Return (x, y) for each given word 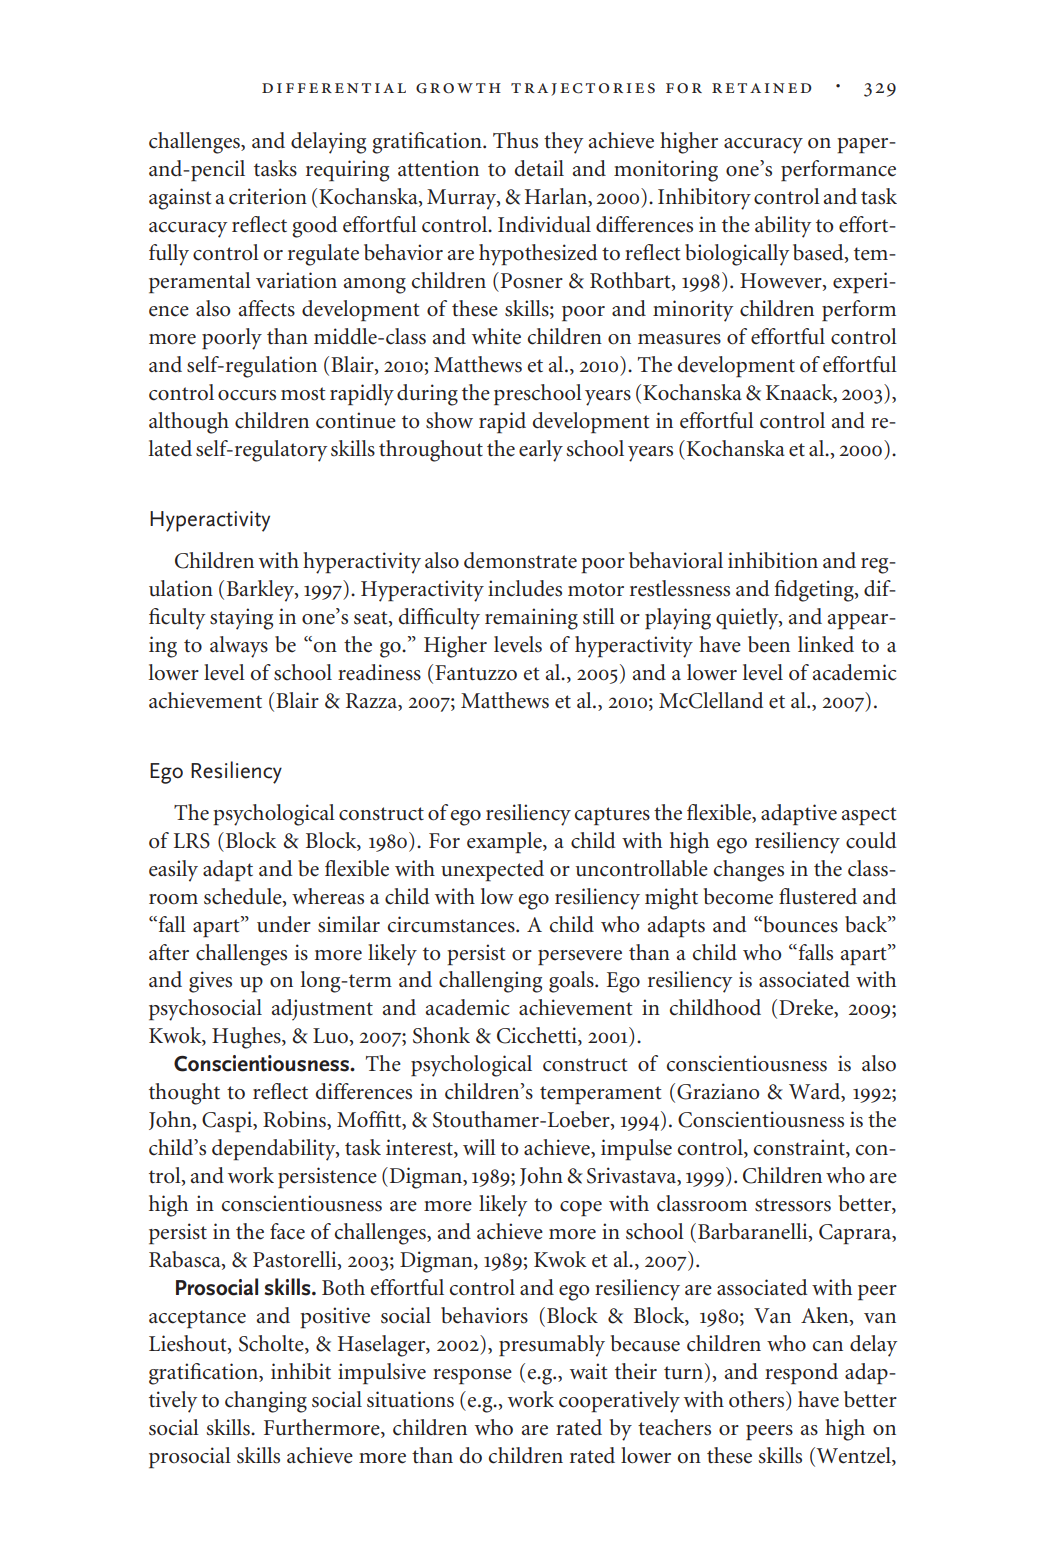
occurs (247, 395)
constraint (800, 1148)
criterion (268, 196)
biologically (737, 255)
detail (539, 168)
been (769, 644)
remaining (531, 619)
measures (679, 339)
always (239, 647)
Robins (295, 1120)
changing (266, 1402)
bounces (799, 924)
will (479, 1147)
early (541, 451)
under (284, 924)
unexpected (492, 871)
